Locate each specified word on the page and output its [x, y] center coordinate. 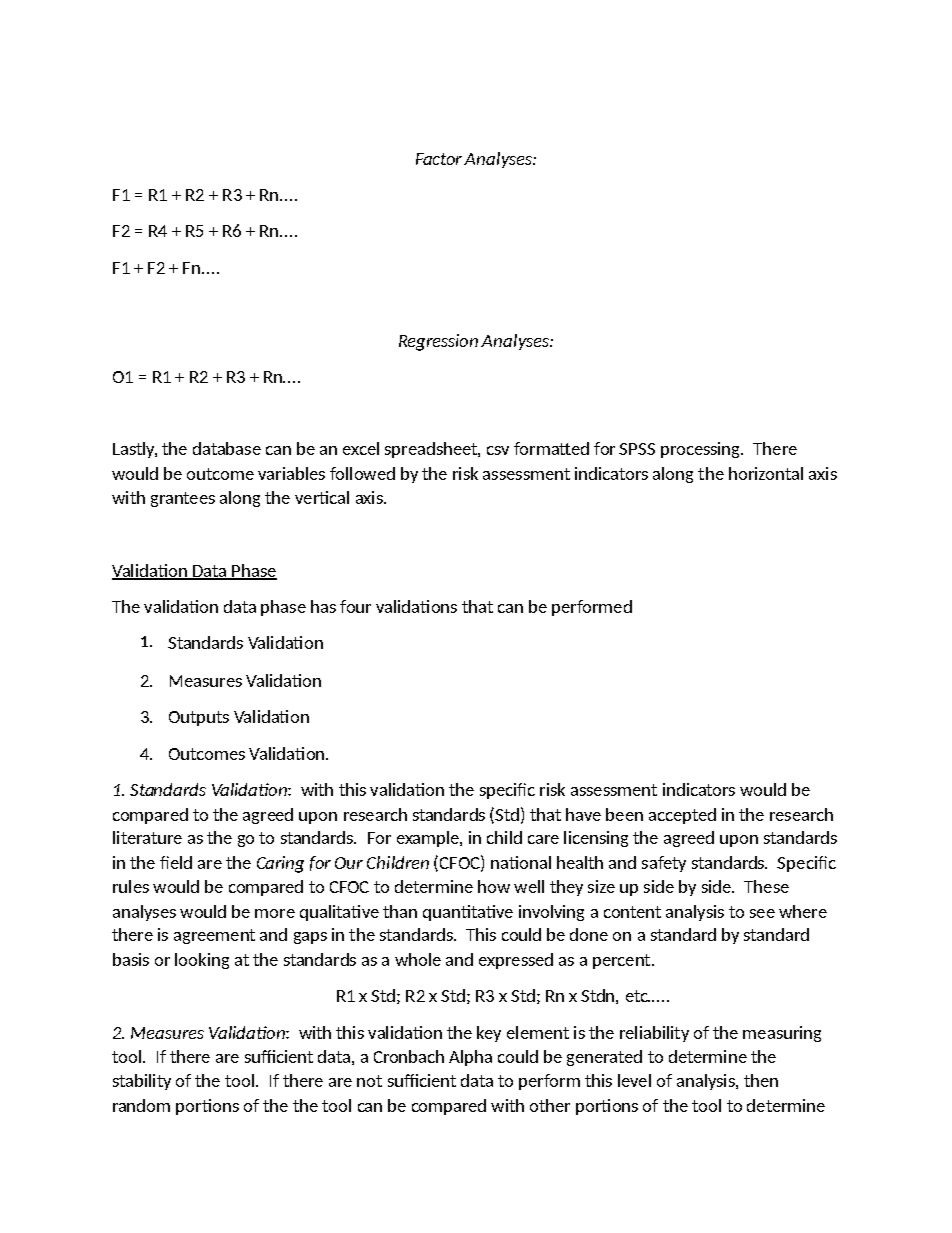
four [355, 606]
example [429, 839]
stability [142, 1082]
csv [498, 450]
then [761, 1080]
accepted [682, 816]
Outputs [199, 718]
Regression [438, 342]
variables [291, 473]
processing [701, 450]
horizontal [766, 473]
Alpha [470, 1058]
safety [664, 864]
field [176, 862]
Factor [440, 159]
